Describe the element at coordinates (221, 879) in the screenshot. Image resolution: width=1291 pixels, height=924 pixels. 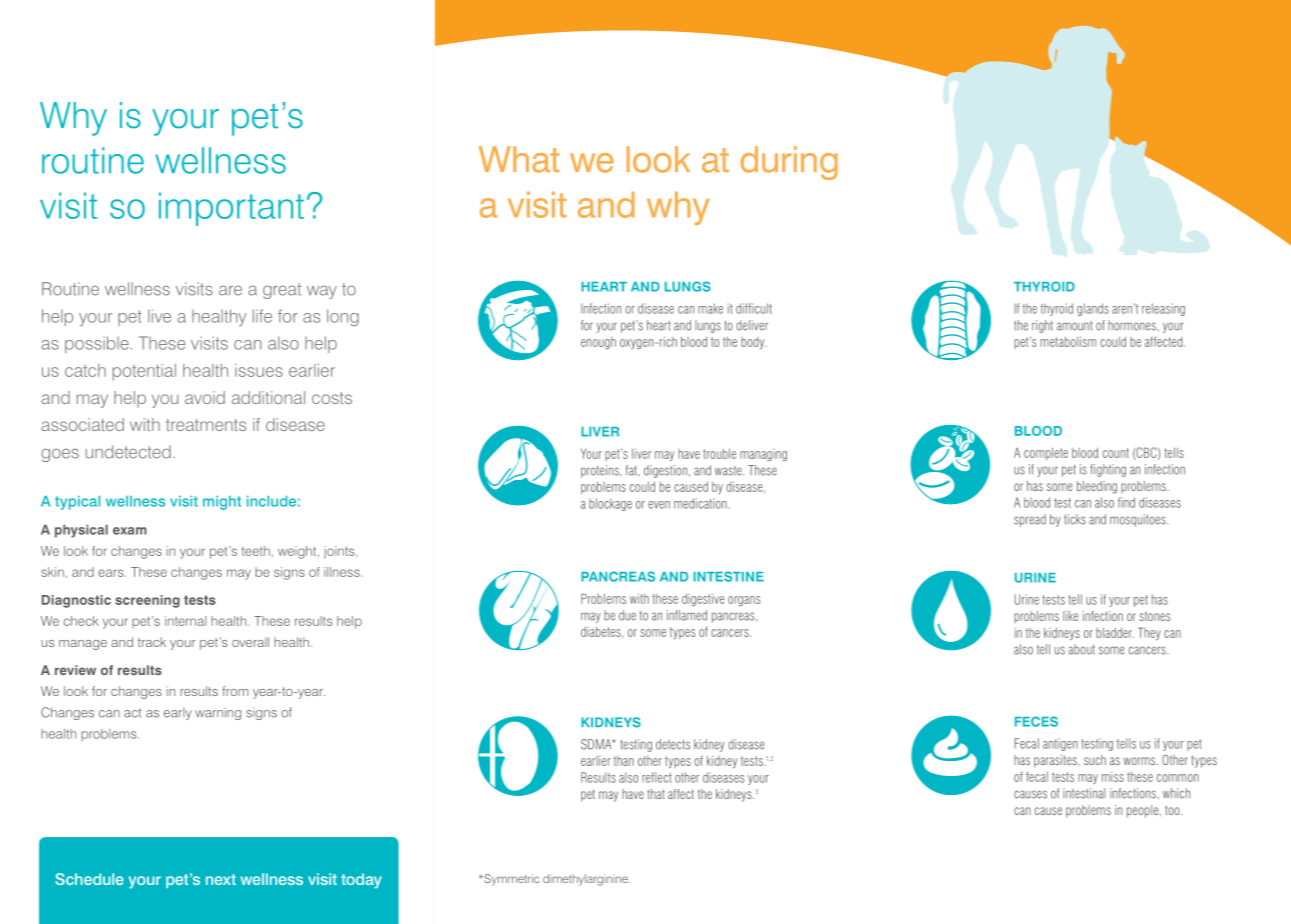
I see `next` at that location.
